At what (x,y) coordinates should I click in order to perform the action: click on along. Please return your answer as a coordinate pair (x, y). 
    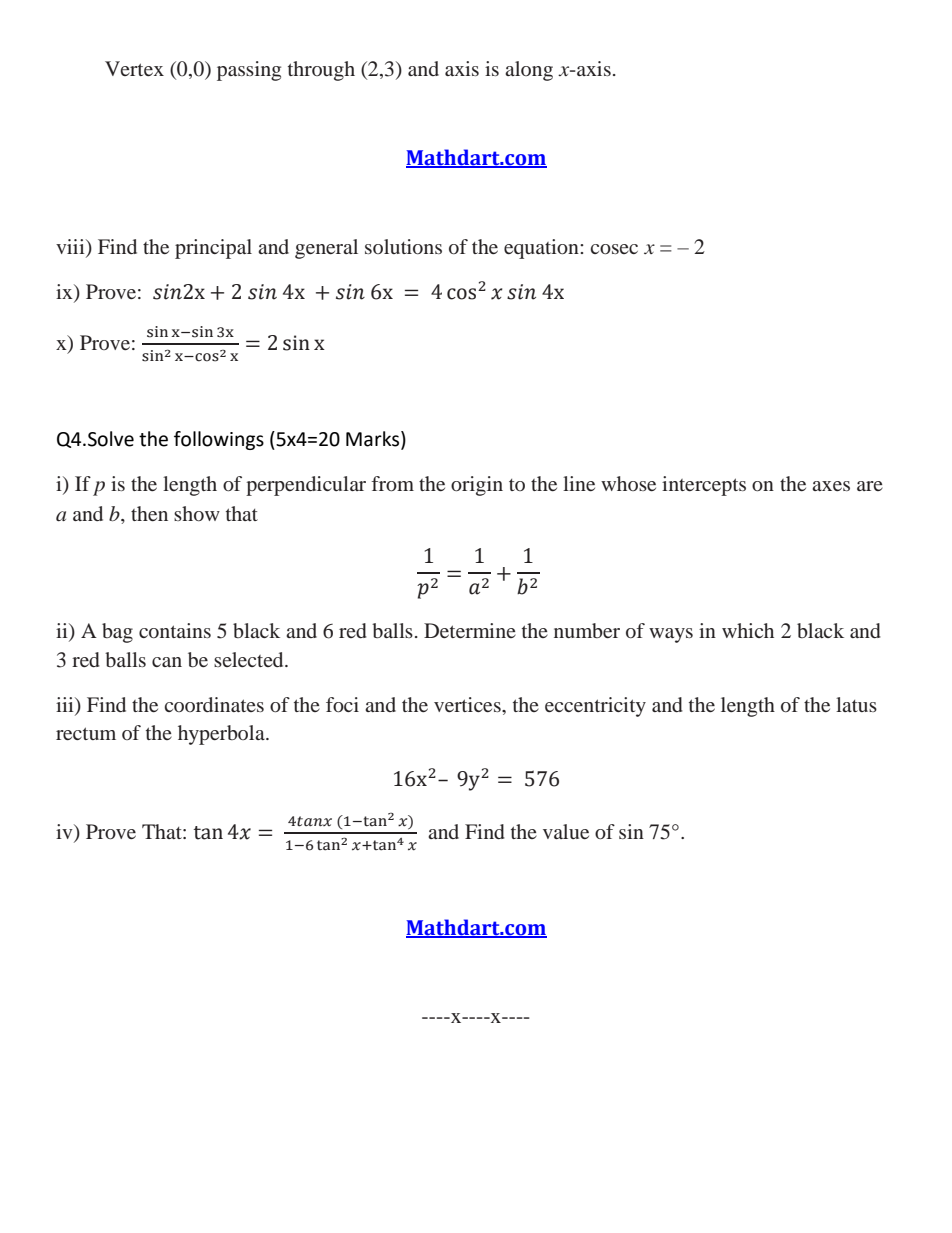
    Looking at the image, I should click on (529, 71).
